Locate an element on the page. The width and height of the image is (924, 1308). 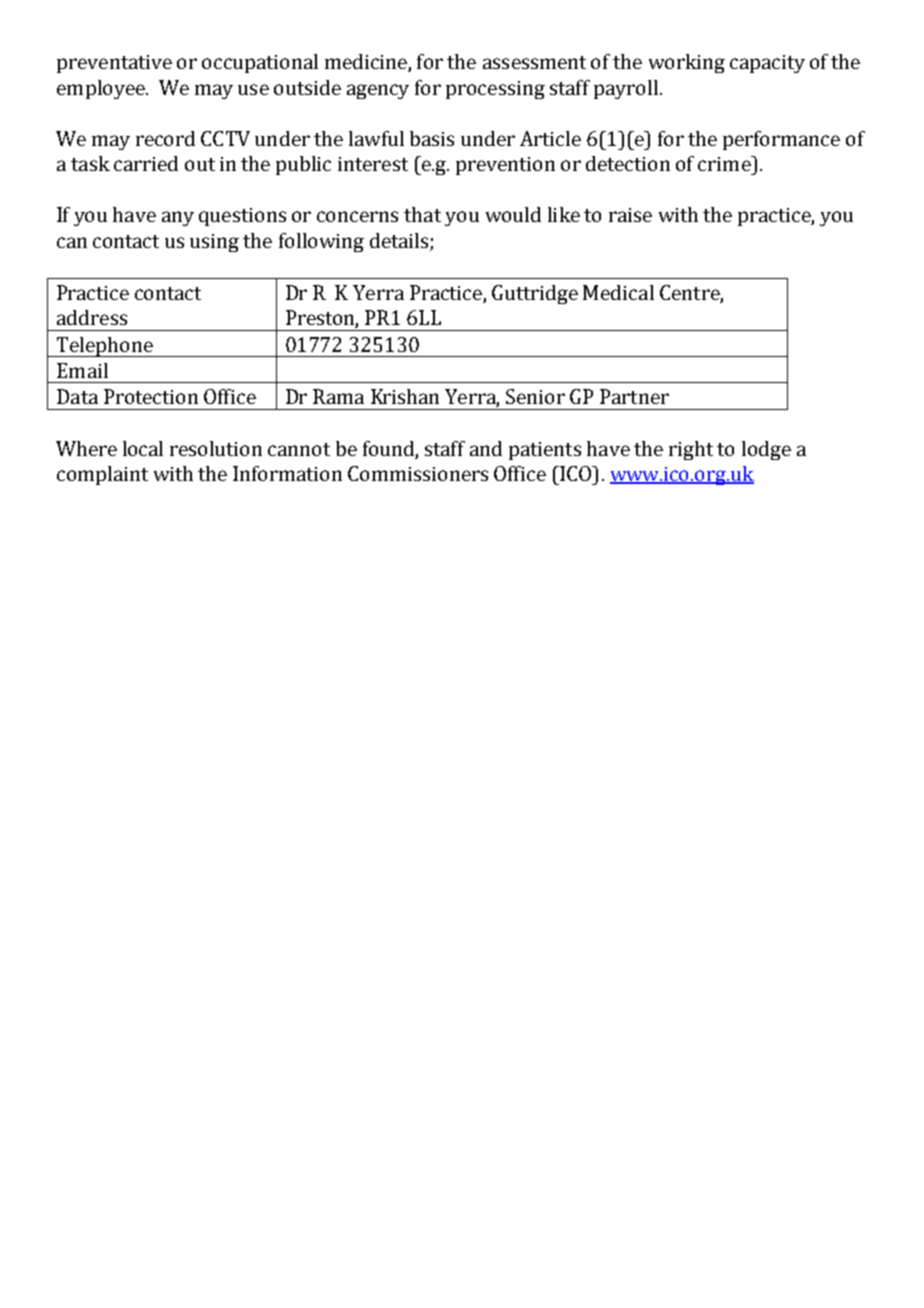
medicine is located at coordinates (367, 63).
